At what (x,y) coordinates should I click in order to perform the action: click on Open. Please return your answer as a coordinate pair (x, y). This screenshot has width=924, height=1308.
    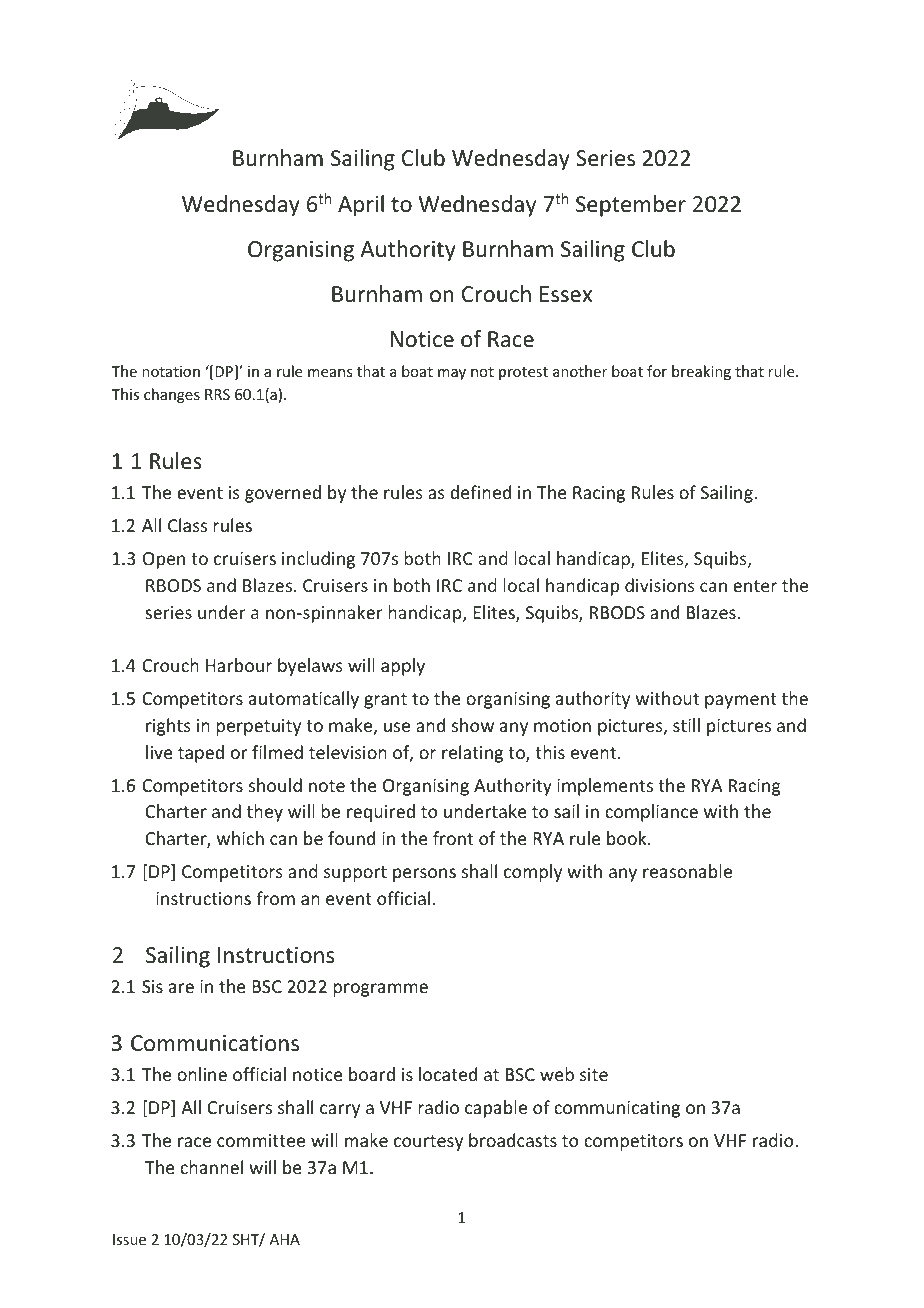
    Looking at the image, I should click on (164, 560).
